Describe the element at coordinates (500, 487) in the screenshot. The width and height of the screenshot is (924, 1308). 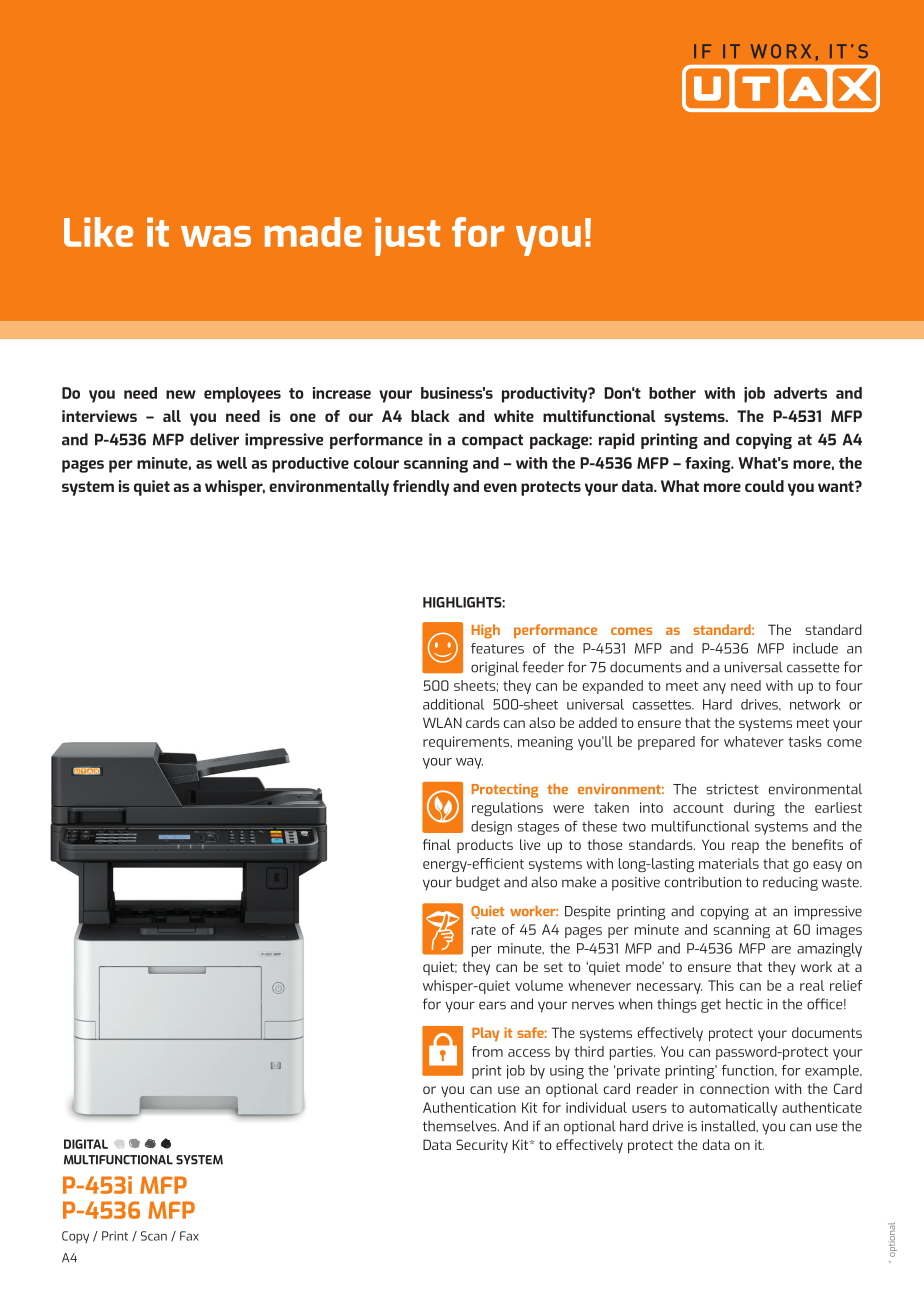
I see `even` at that location.
